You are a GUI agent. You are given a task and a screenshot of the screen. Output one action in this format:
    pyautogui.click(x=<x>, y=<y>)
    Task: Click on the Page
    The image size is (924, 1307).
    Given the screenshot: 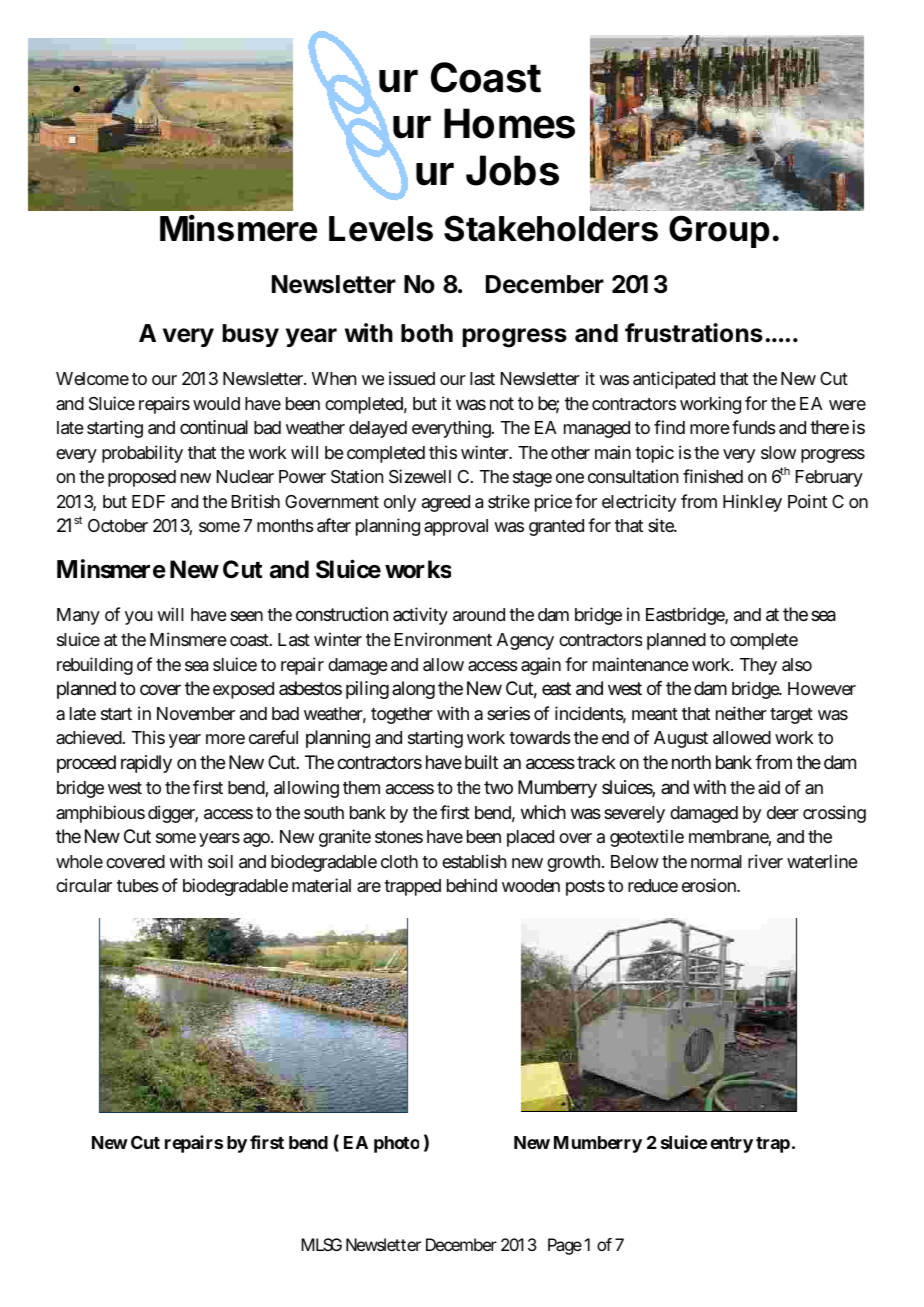 What is the action you would take?
    pyautogui.click(x=565, y=1246)
